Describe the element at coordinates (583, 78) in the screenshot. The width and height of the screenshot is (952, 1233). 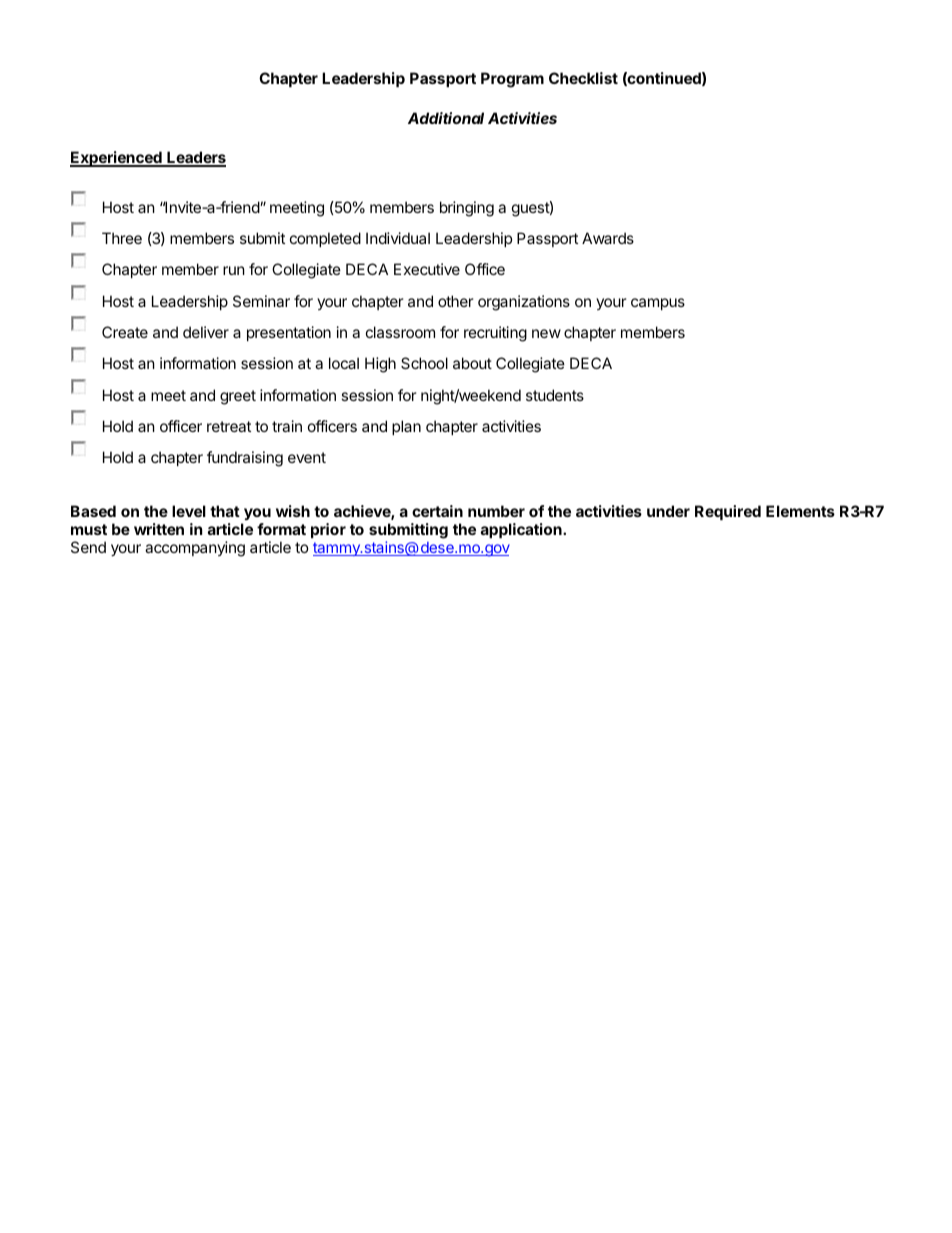
I see `Checklist` at that location.
